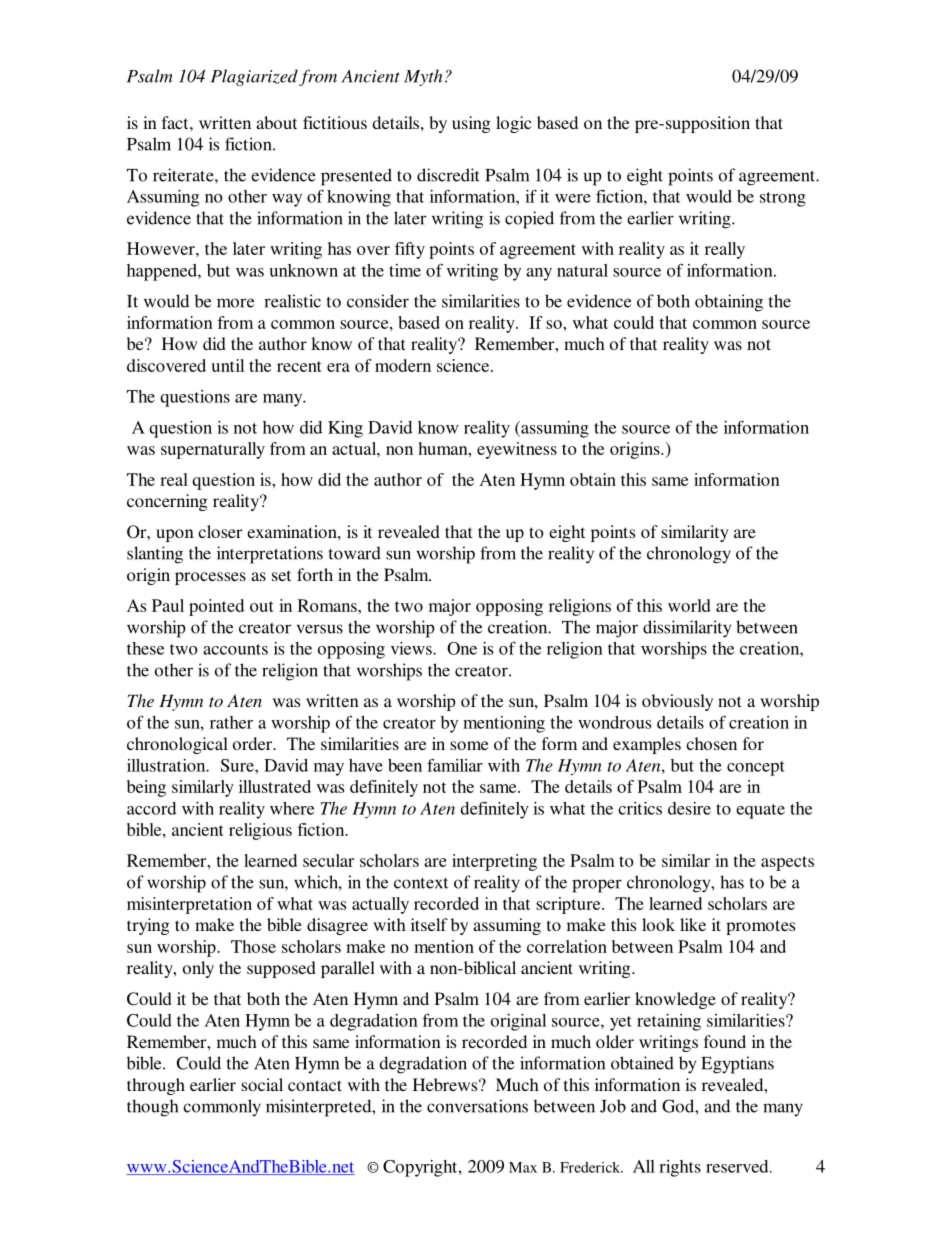  Describe the element at coordinates (238, 765) in the screenshot. I see `Sure` at that location.
